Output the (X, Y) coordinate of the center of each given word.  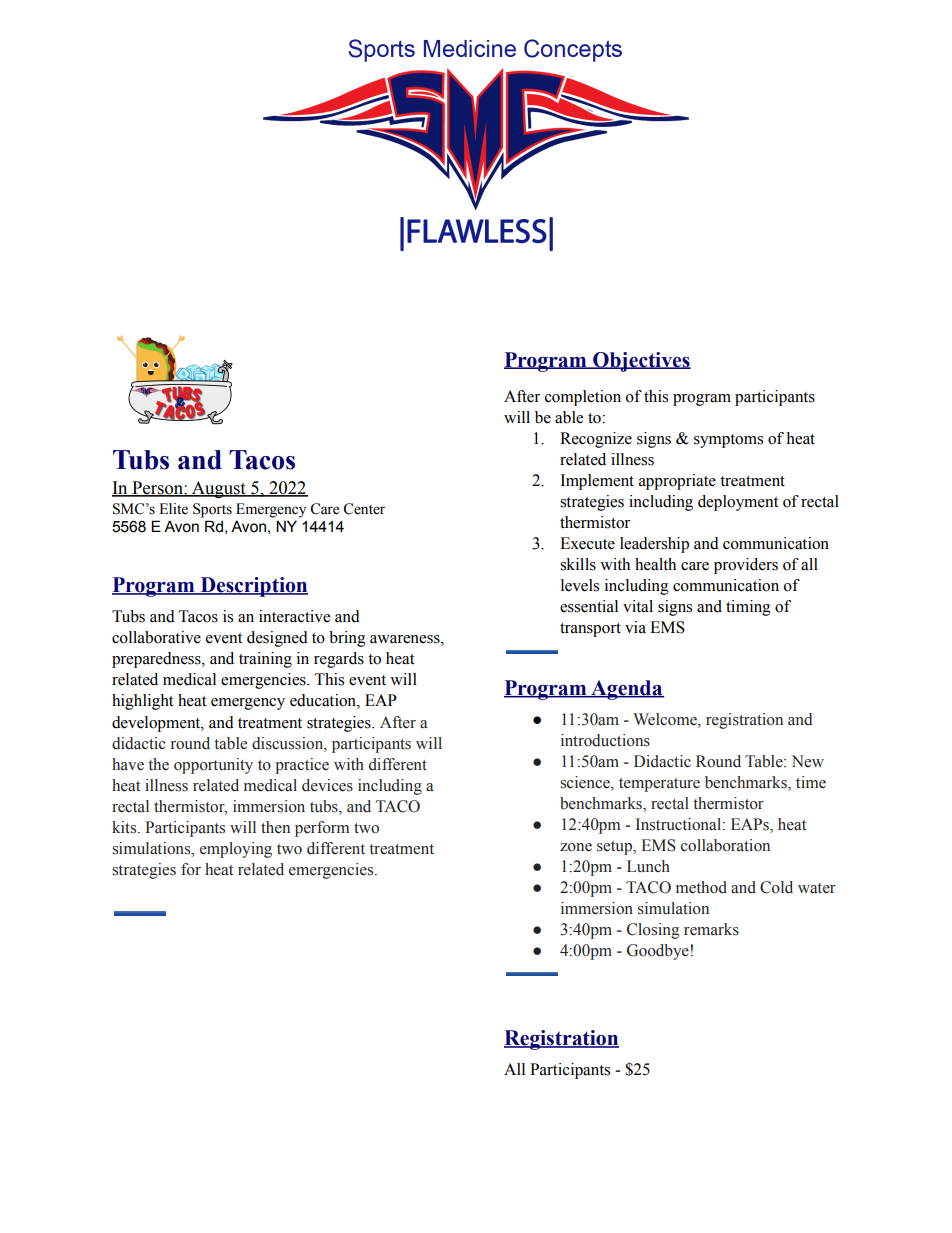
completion (583, 398)
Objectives (641, 362)
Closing (653, 931)
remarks (711, 929)
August (219, 489)
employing (236, 850)
